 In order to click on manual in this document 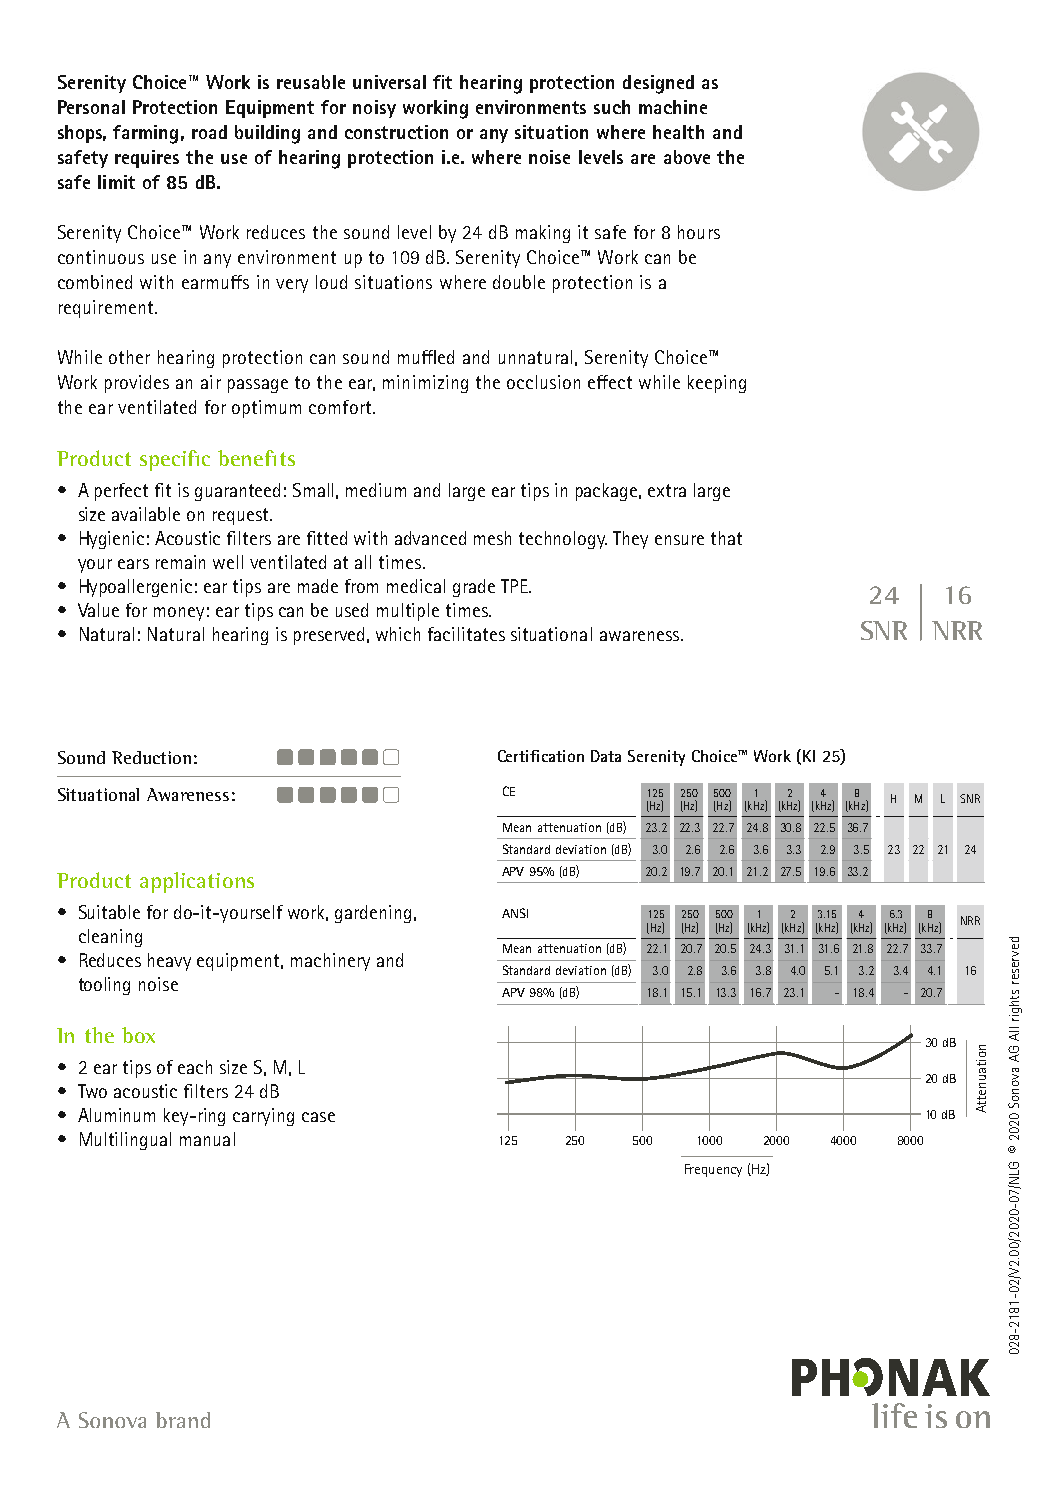, I will do `click(207, 1139)`.
